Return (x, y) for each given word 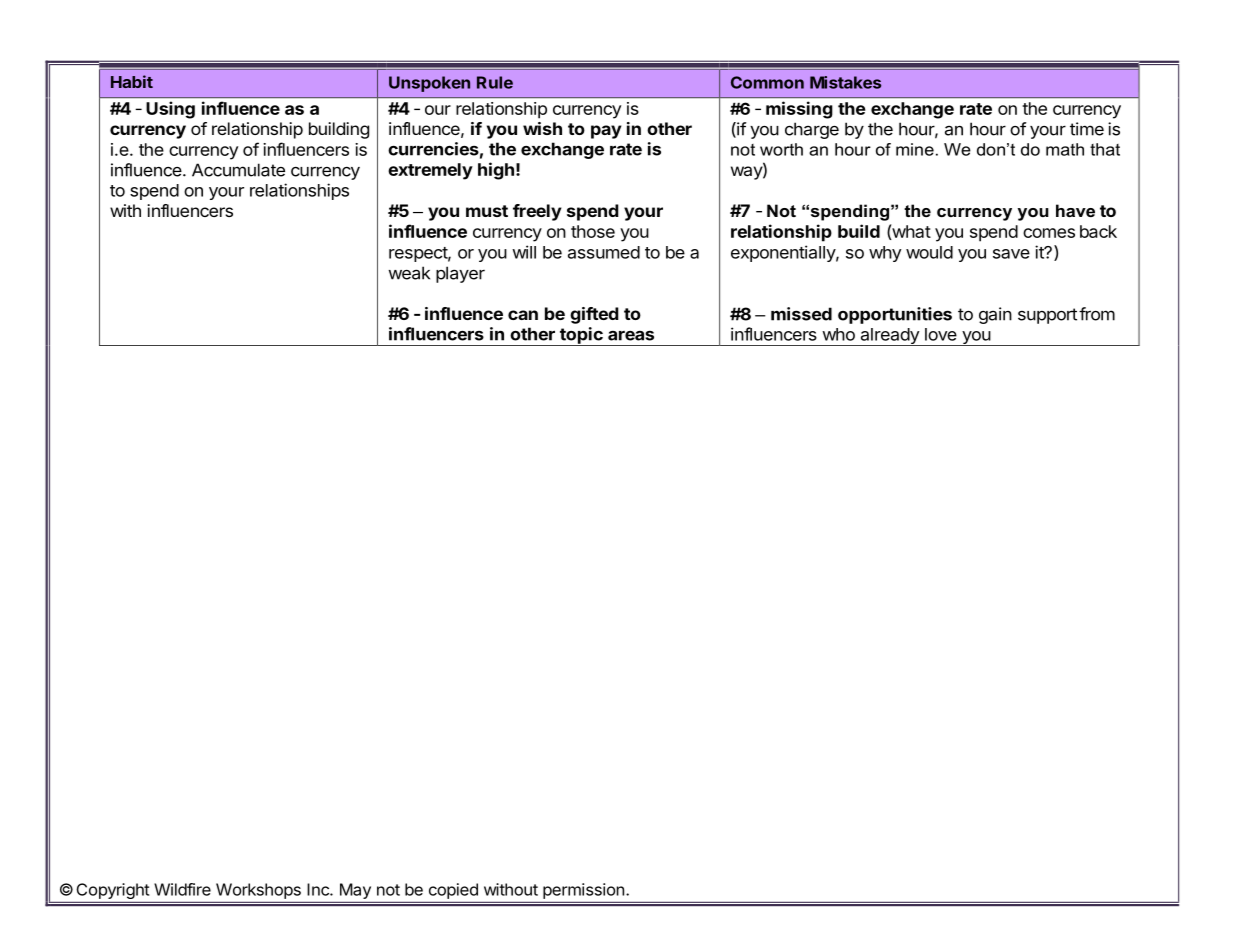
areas (631, 335)
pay (606, 132)
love (941, 334)
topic (581, 336)
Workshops (258, 891)
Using (170, 110)
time (1087, 129)
